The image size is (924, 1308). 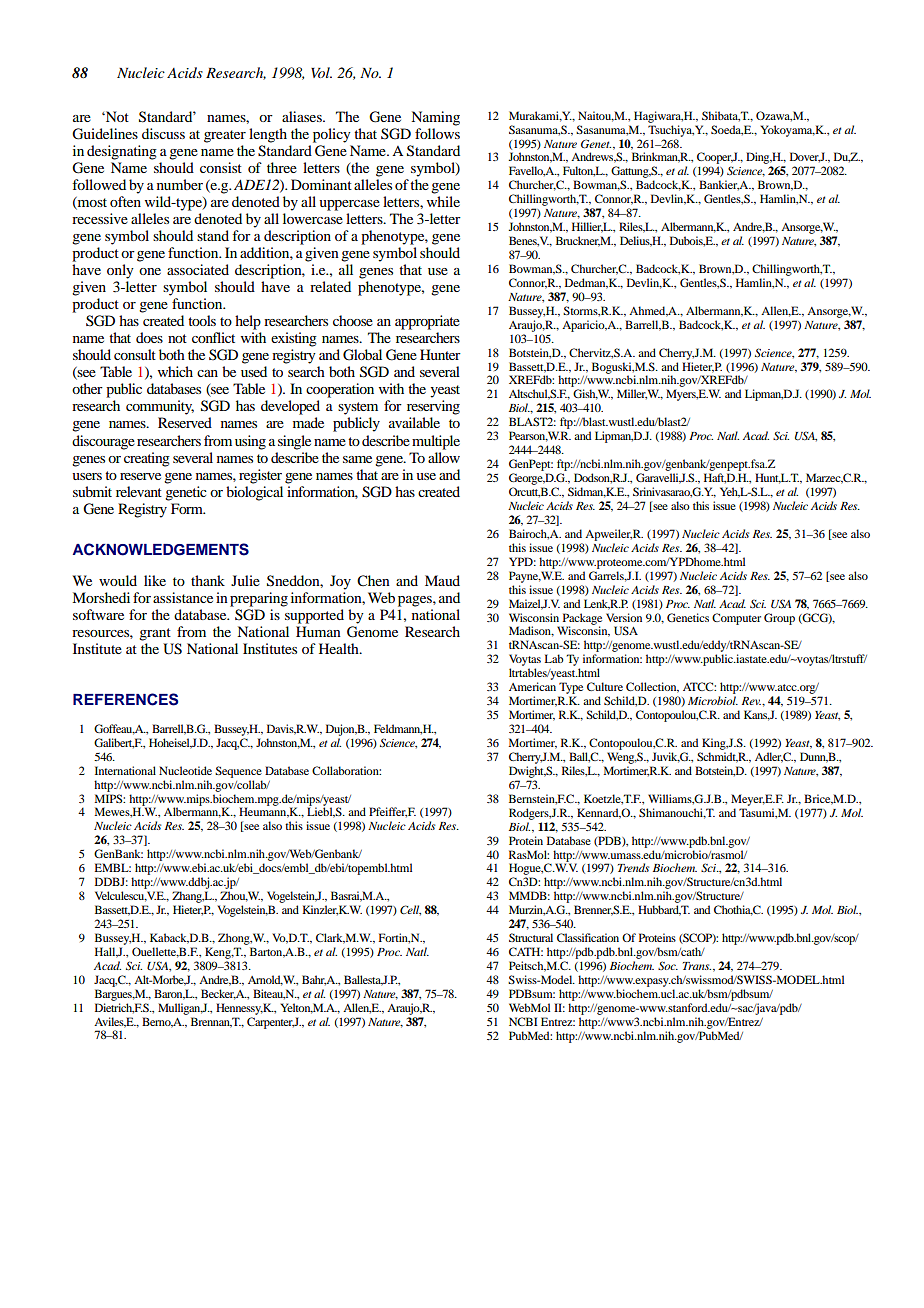 What do you see at coordinates (155, 634) in the screenshot?
I see `grant` at bounding box center [155, 634].
